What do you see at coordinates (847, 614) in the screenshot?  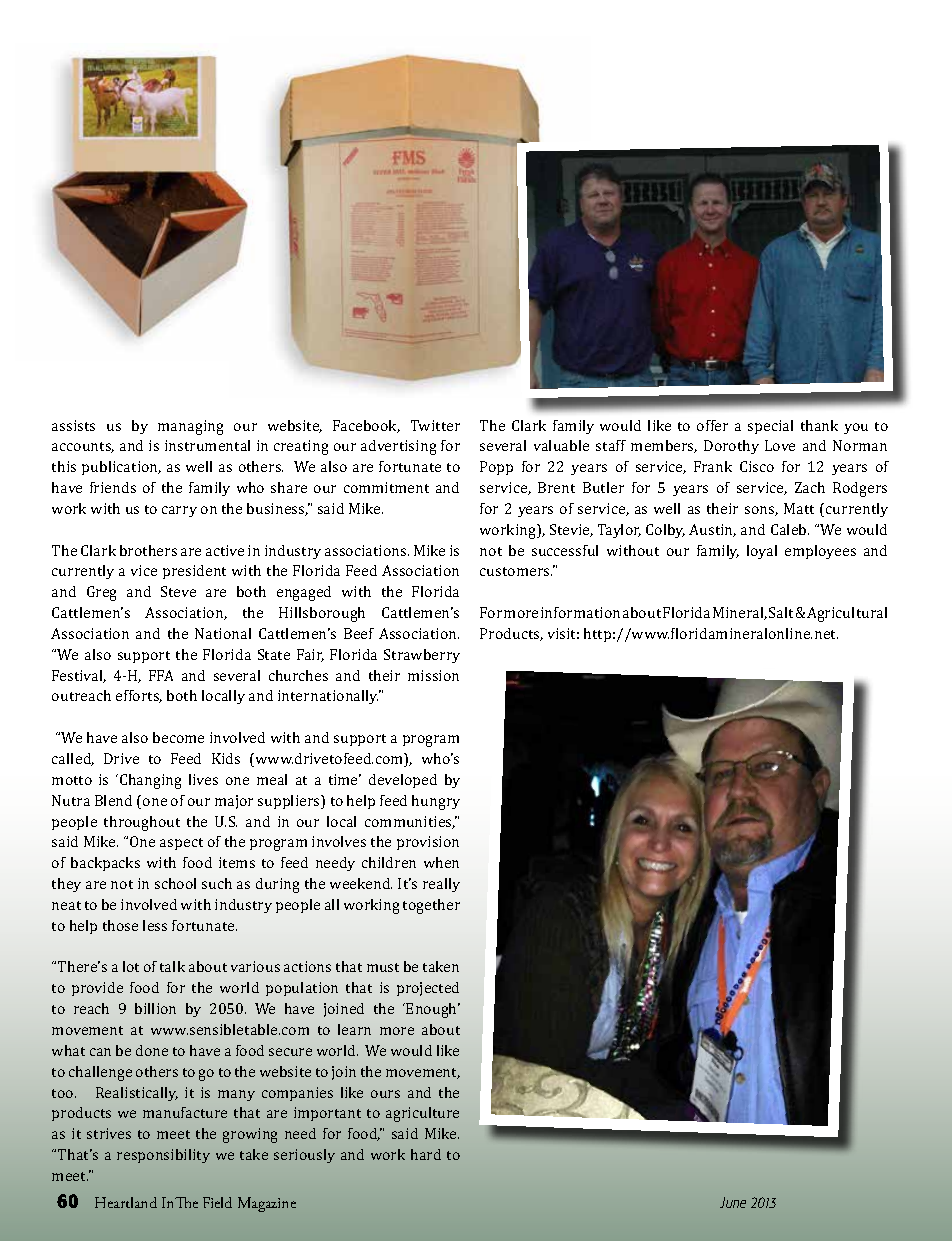 I see `Agricultural` at bounding box center [847, 614].
